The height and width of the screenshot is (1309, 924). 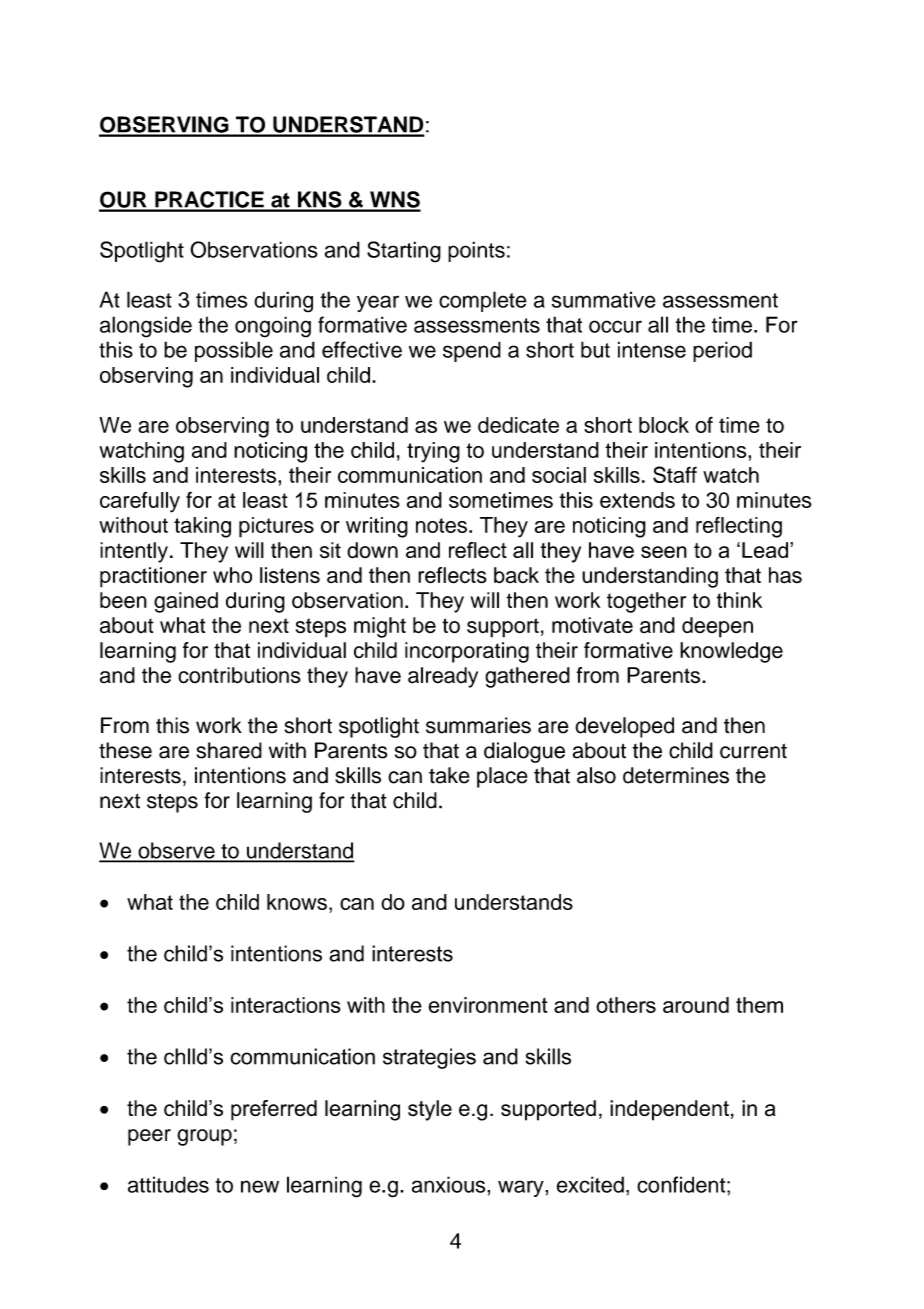 What do you see at coordinates (669, 1110) in the screenshot?
I see `independent` at bounding box center [669, 1110].
